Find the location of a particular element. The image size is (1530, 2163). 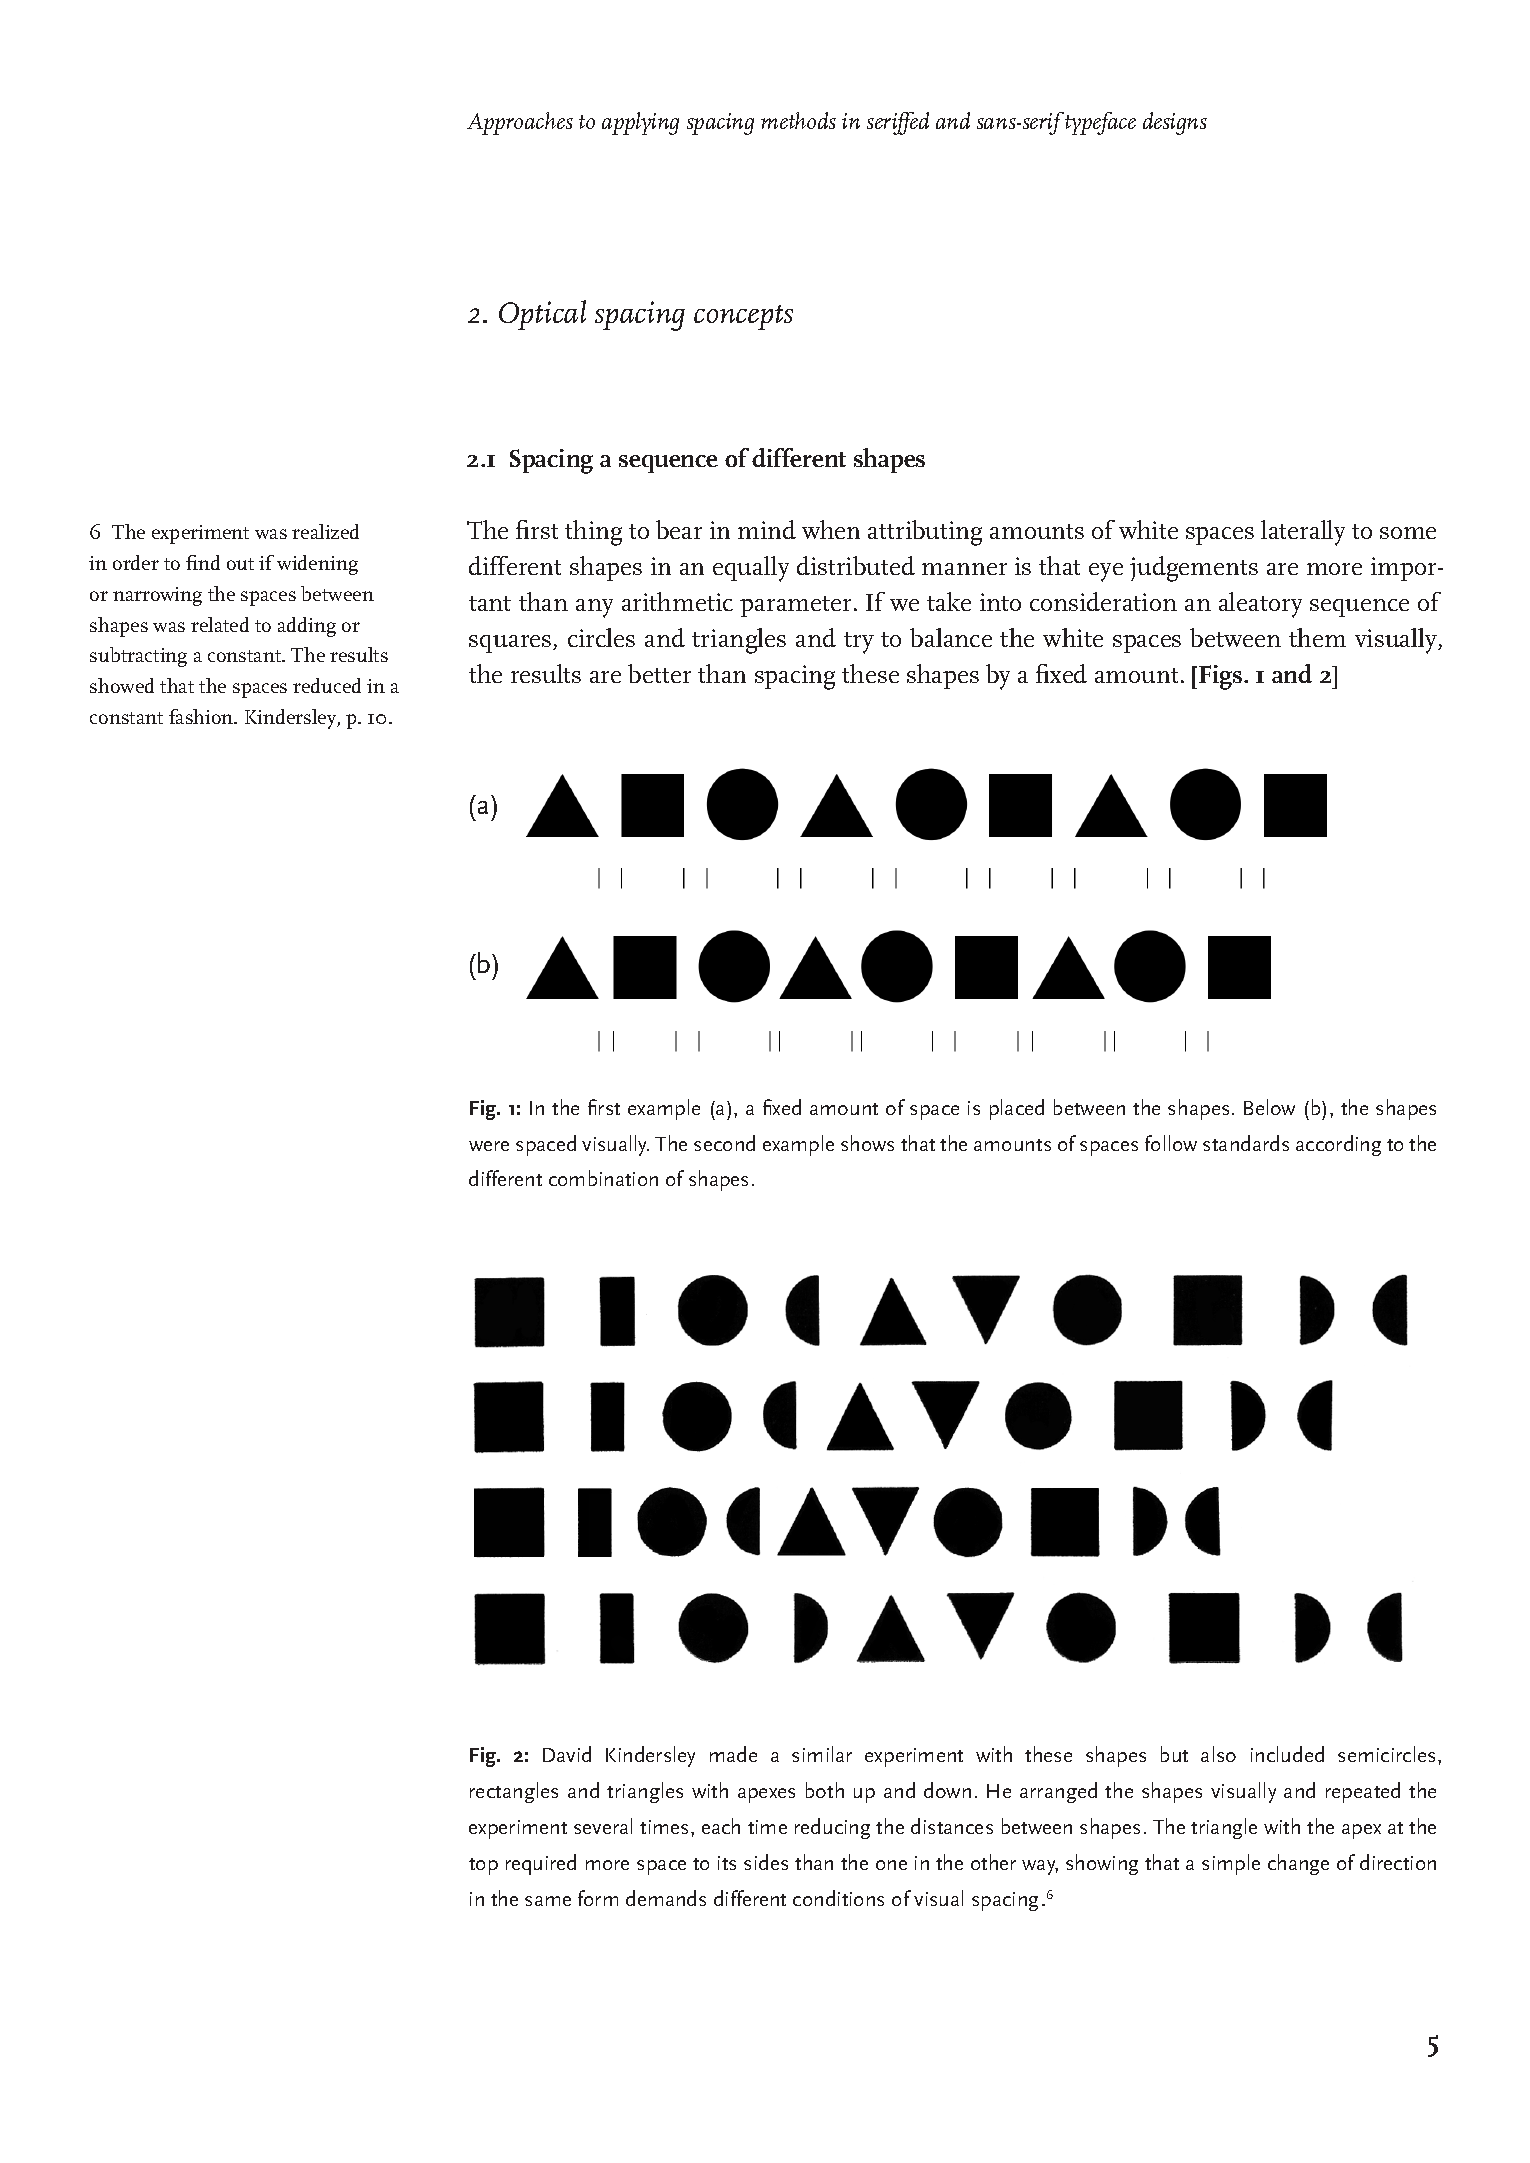

top is located at coordinates (483, 1866).
